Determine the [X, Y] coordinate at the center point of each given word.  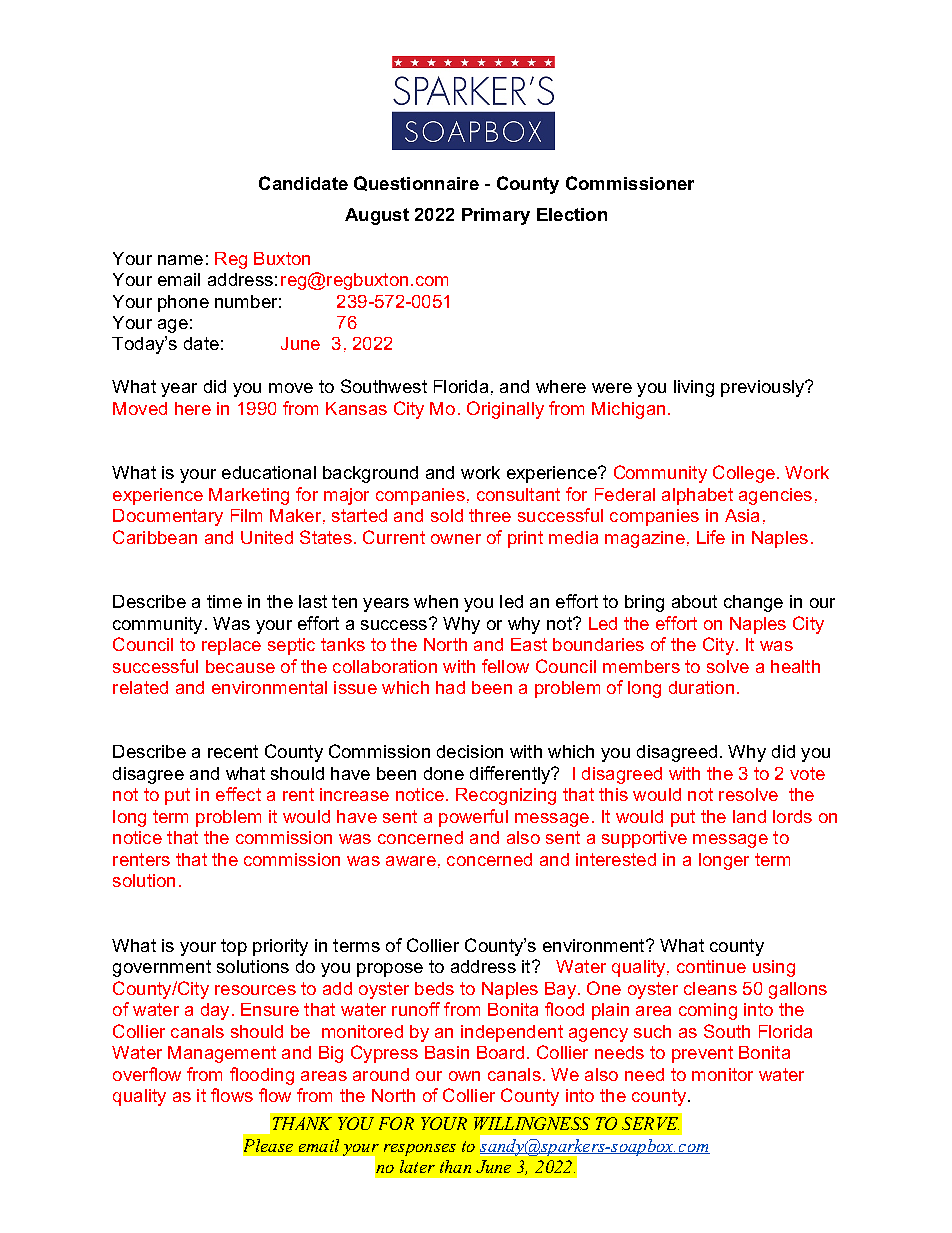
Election [572, 214]
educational [269, 472]
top [234, 947]
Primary [496, 216]
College [744, 474]
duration [701, 687]
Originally [505, 410]
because [240, 666]
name [180, 260]
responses [420, 1150]
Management [222, 1054]
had [450, 687]
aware [411, 861]
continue [711, 966]
